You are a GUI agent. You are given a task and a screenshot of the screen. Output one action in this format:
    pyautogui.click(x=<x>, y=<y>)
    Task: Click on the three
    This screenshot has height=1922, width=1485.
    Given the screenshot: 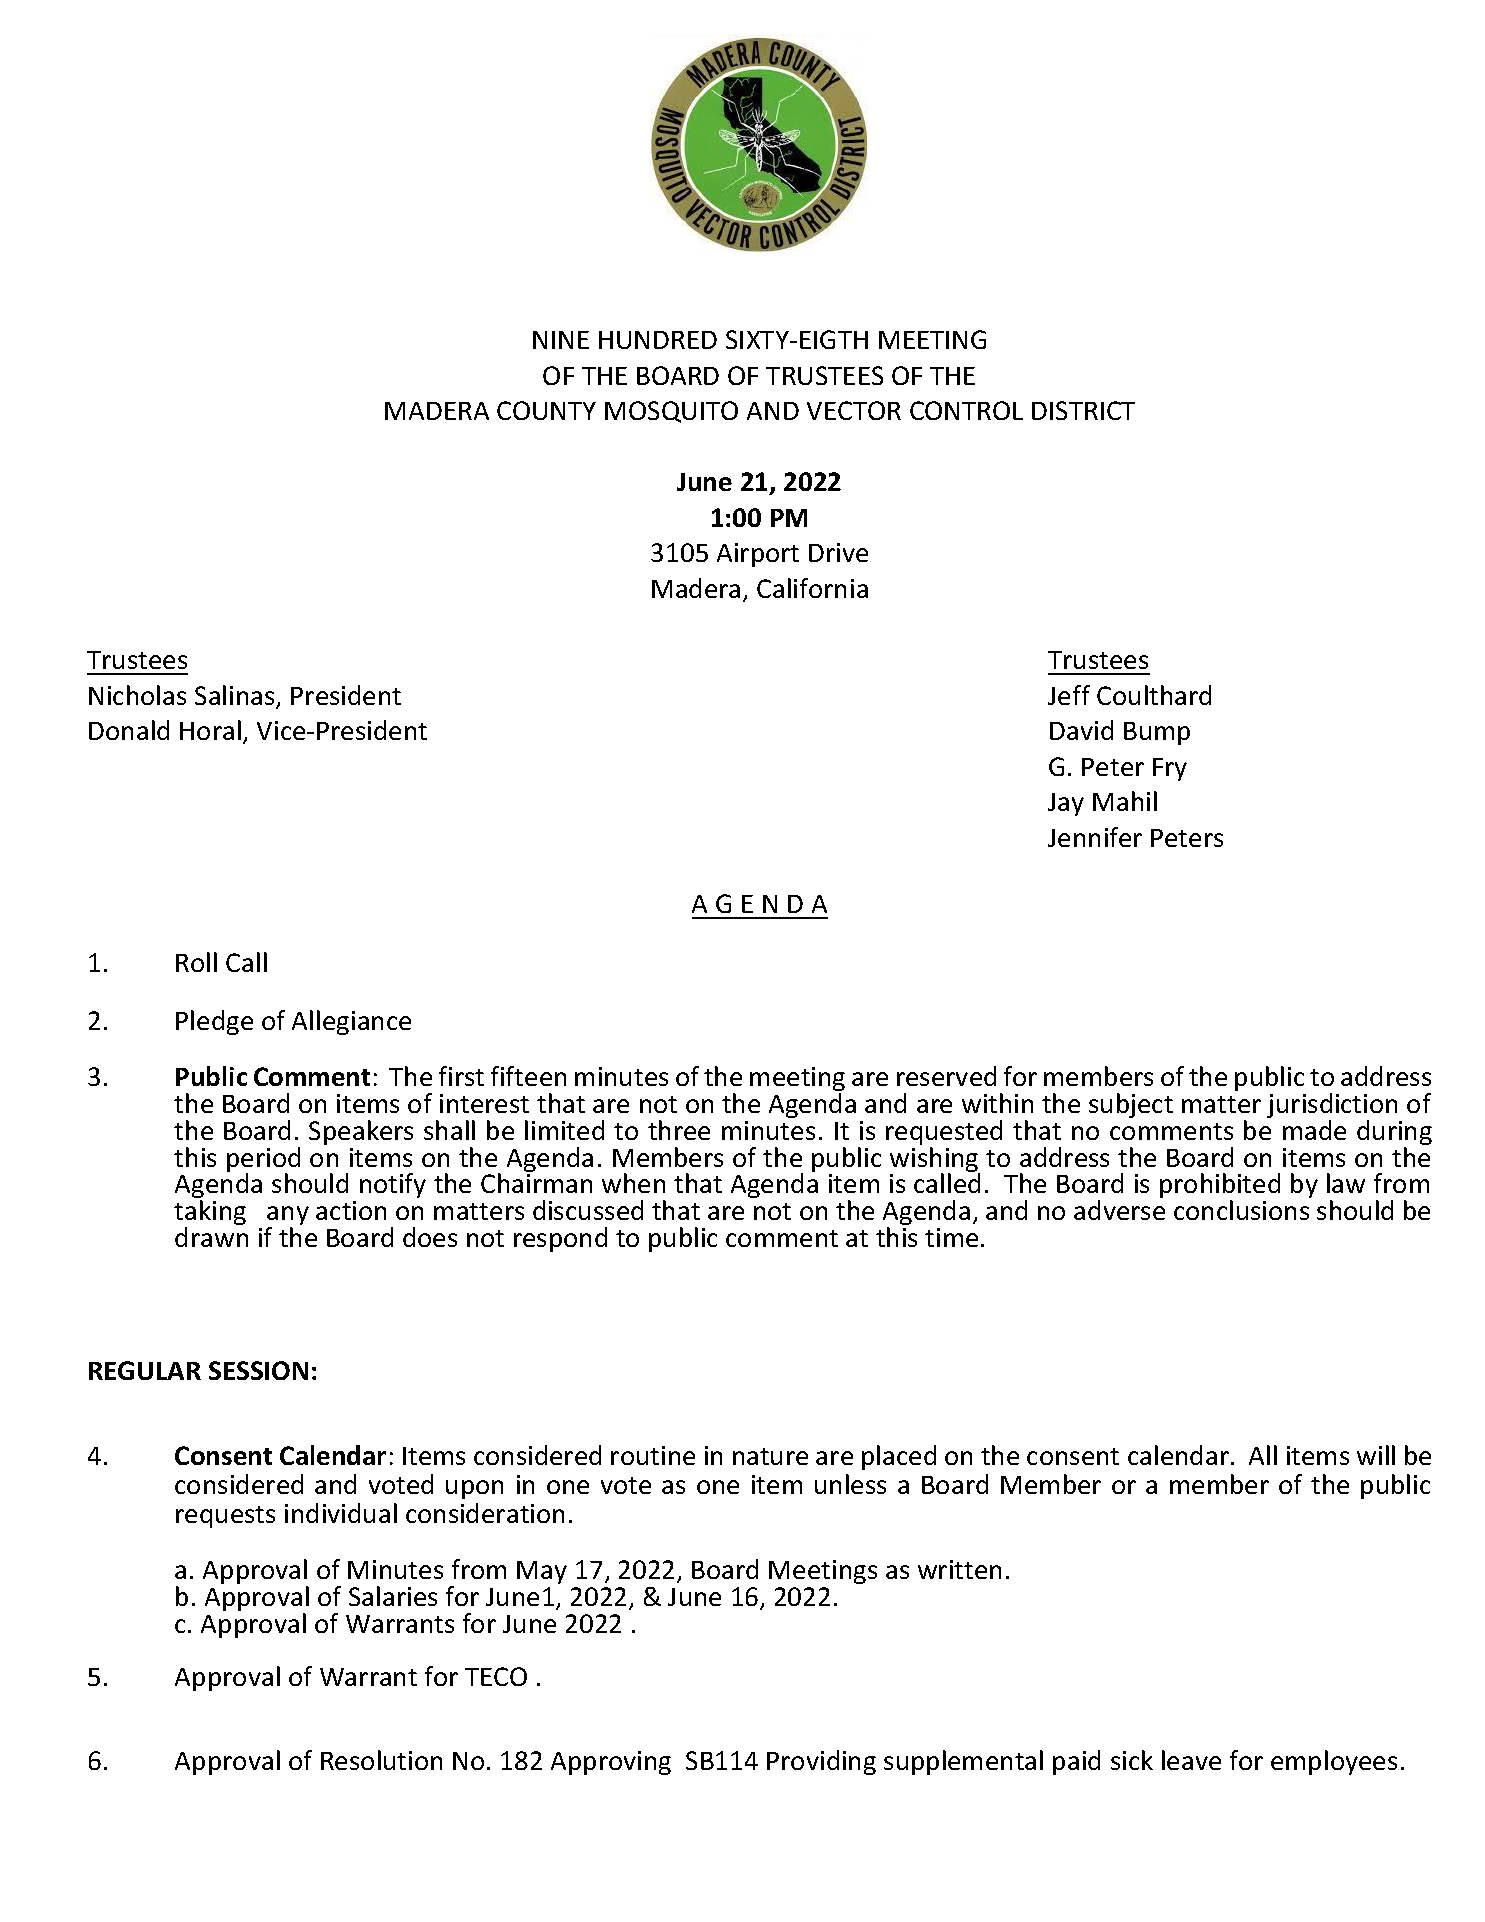 What is the action you would take?
    pyautogui.click(x=679, y=1130)
